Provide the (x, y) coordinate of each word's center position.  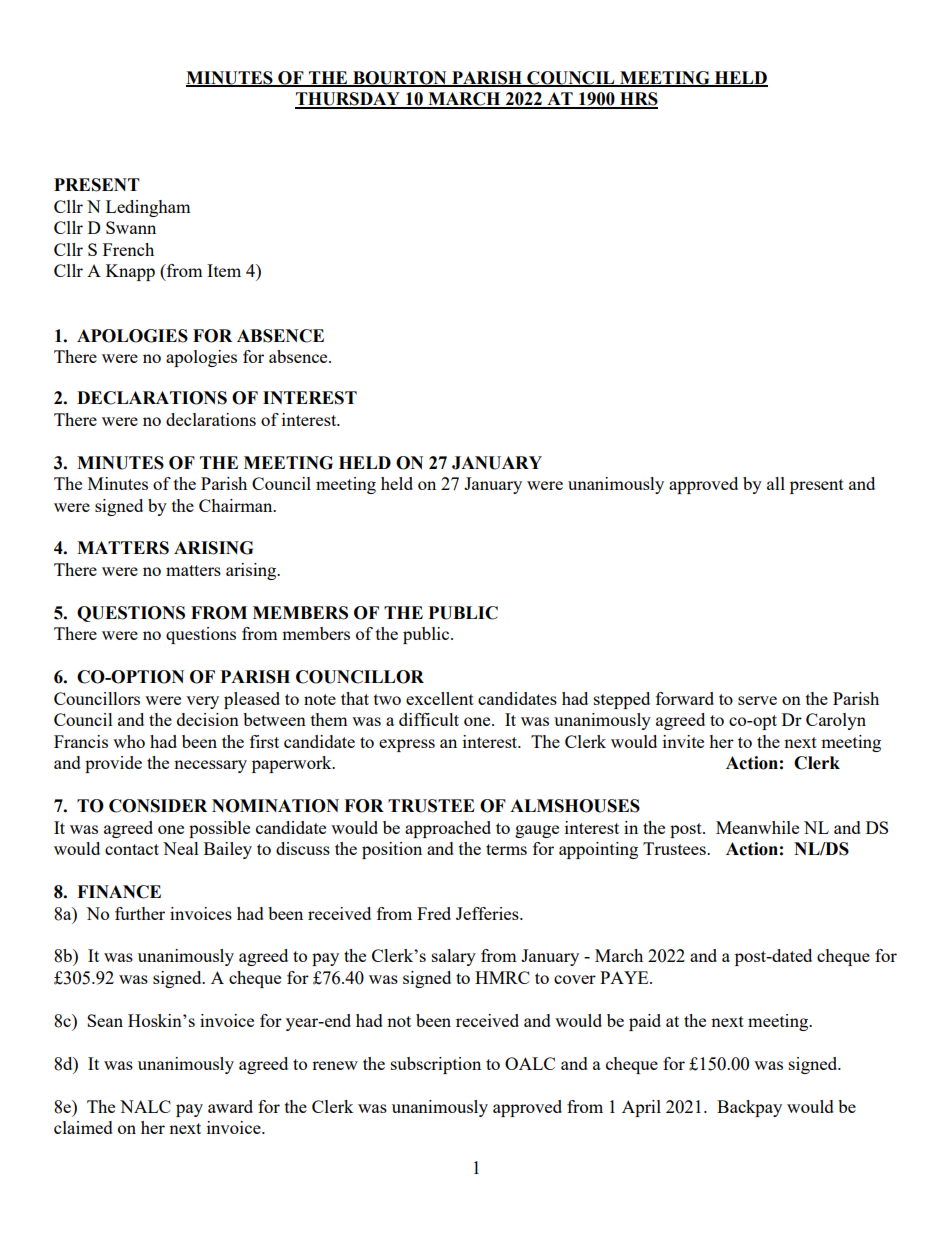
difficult (429, 719)
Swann (131, 227)
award (230, 1106)
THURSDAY (348, 100)
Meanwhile (757, 827)
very (202, 702)
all (776, 483)
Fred (434, 913)
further (140, 913)
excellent (440, 698)
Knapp (130, 272)
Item (224, 270)
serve (757, 700)
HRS (638, 100)
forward (685, 698)
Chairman (237, 505)
